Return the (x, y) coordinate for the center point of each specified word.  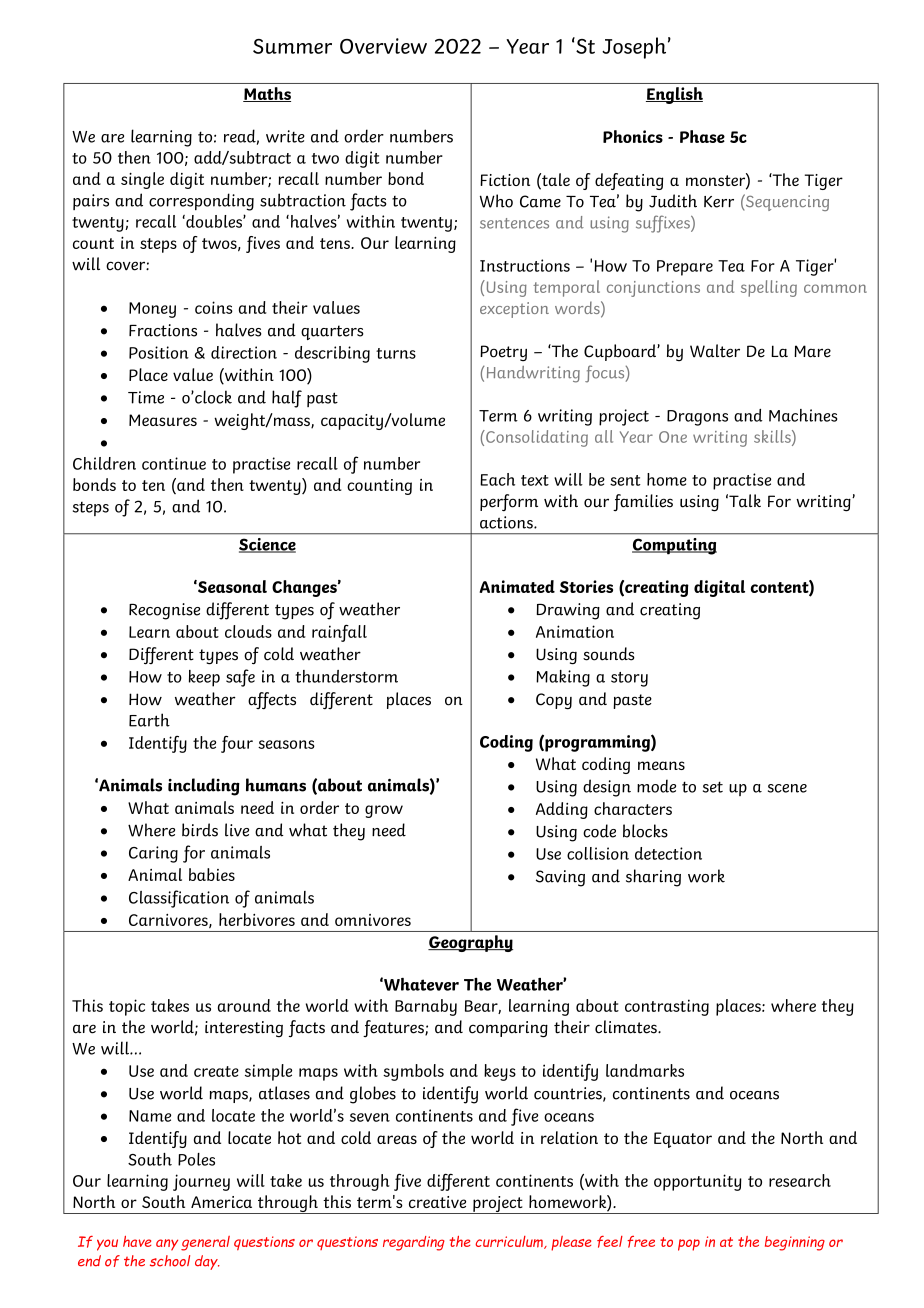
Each (497, 479)
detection (668, 853)
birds (200, 830)
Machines (803, 415)
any (167, 1245)
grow (384, 811)
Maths (267, 94)
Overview (383, 46)
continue (174, 463)
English (674, 95)
